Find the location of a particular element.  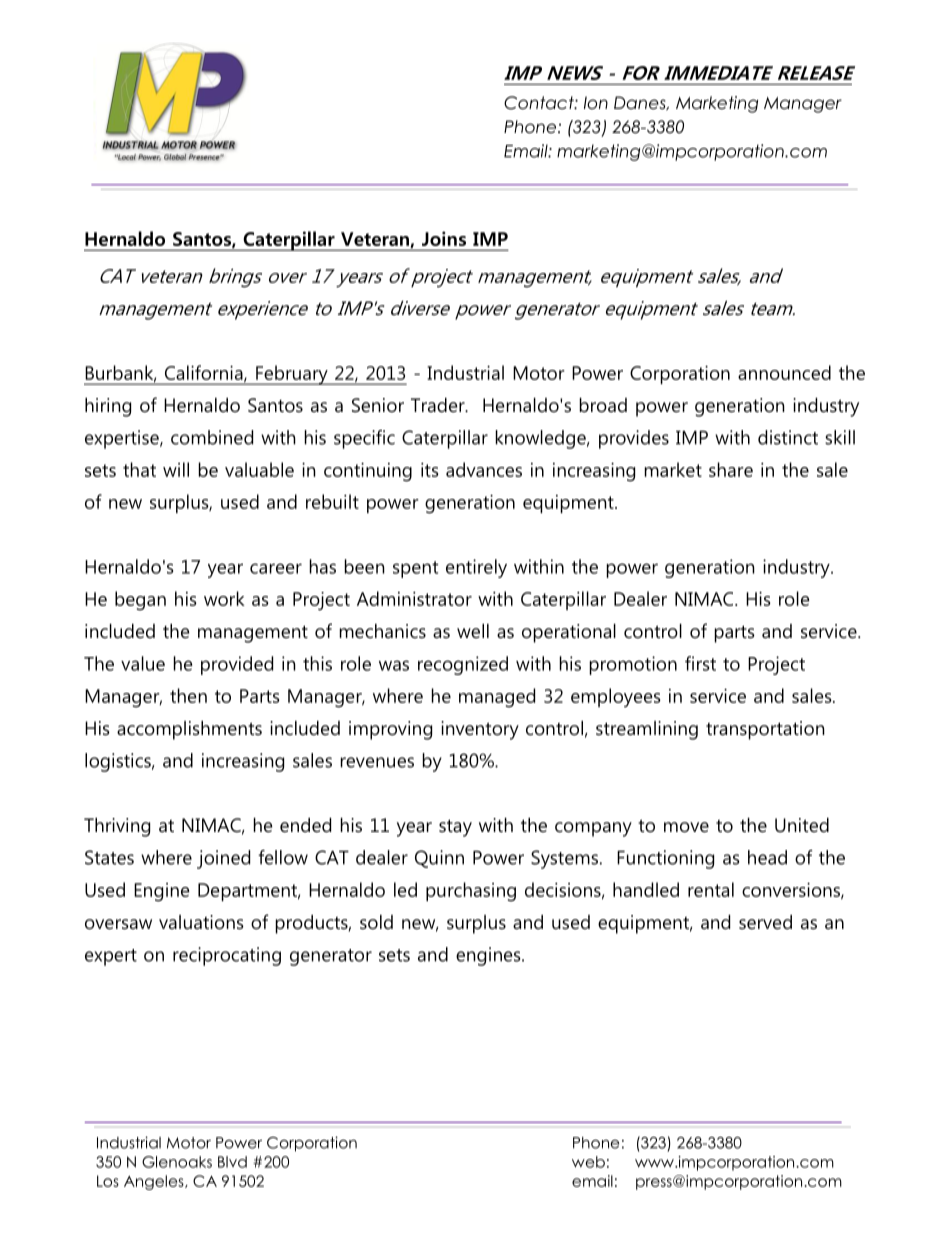

then is located at coordinates (188, 695).
